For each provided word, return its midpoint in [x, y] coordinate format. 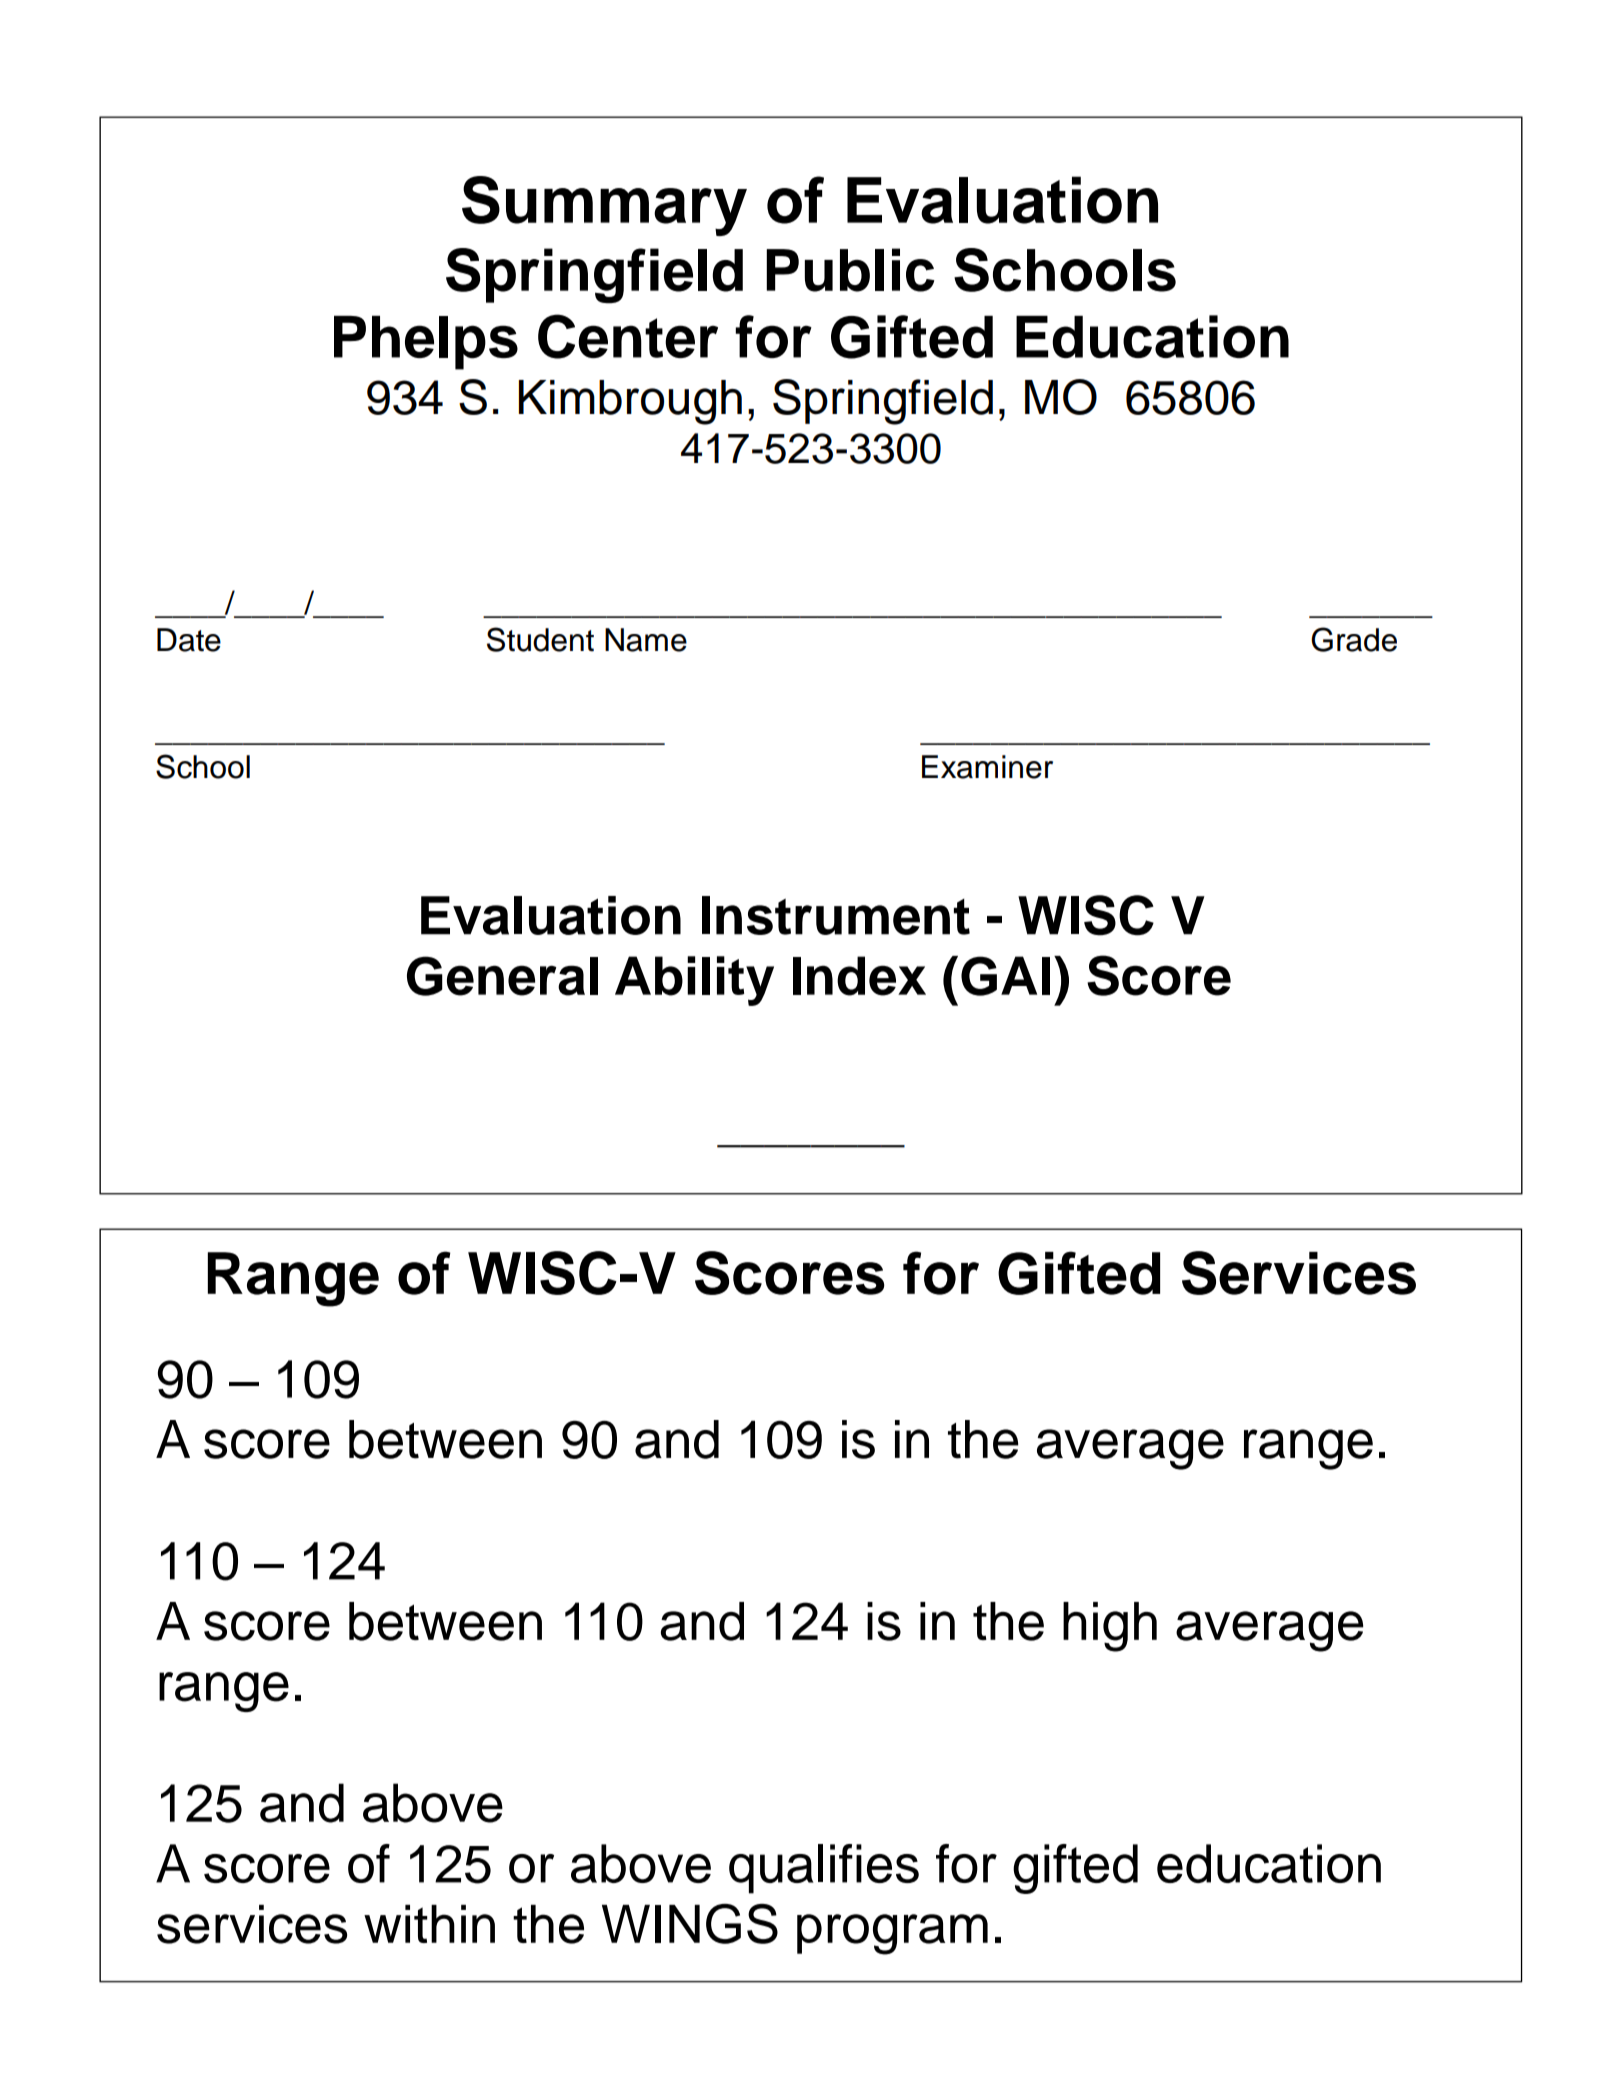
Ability [694, 981]
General [502, 976]
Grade [1354, 639]
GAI [1005, 976]
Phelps [426, 343]
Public [850, 270]
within [429, 1924]
